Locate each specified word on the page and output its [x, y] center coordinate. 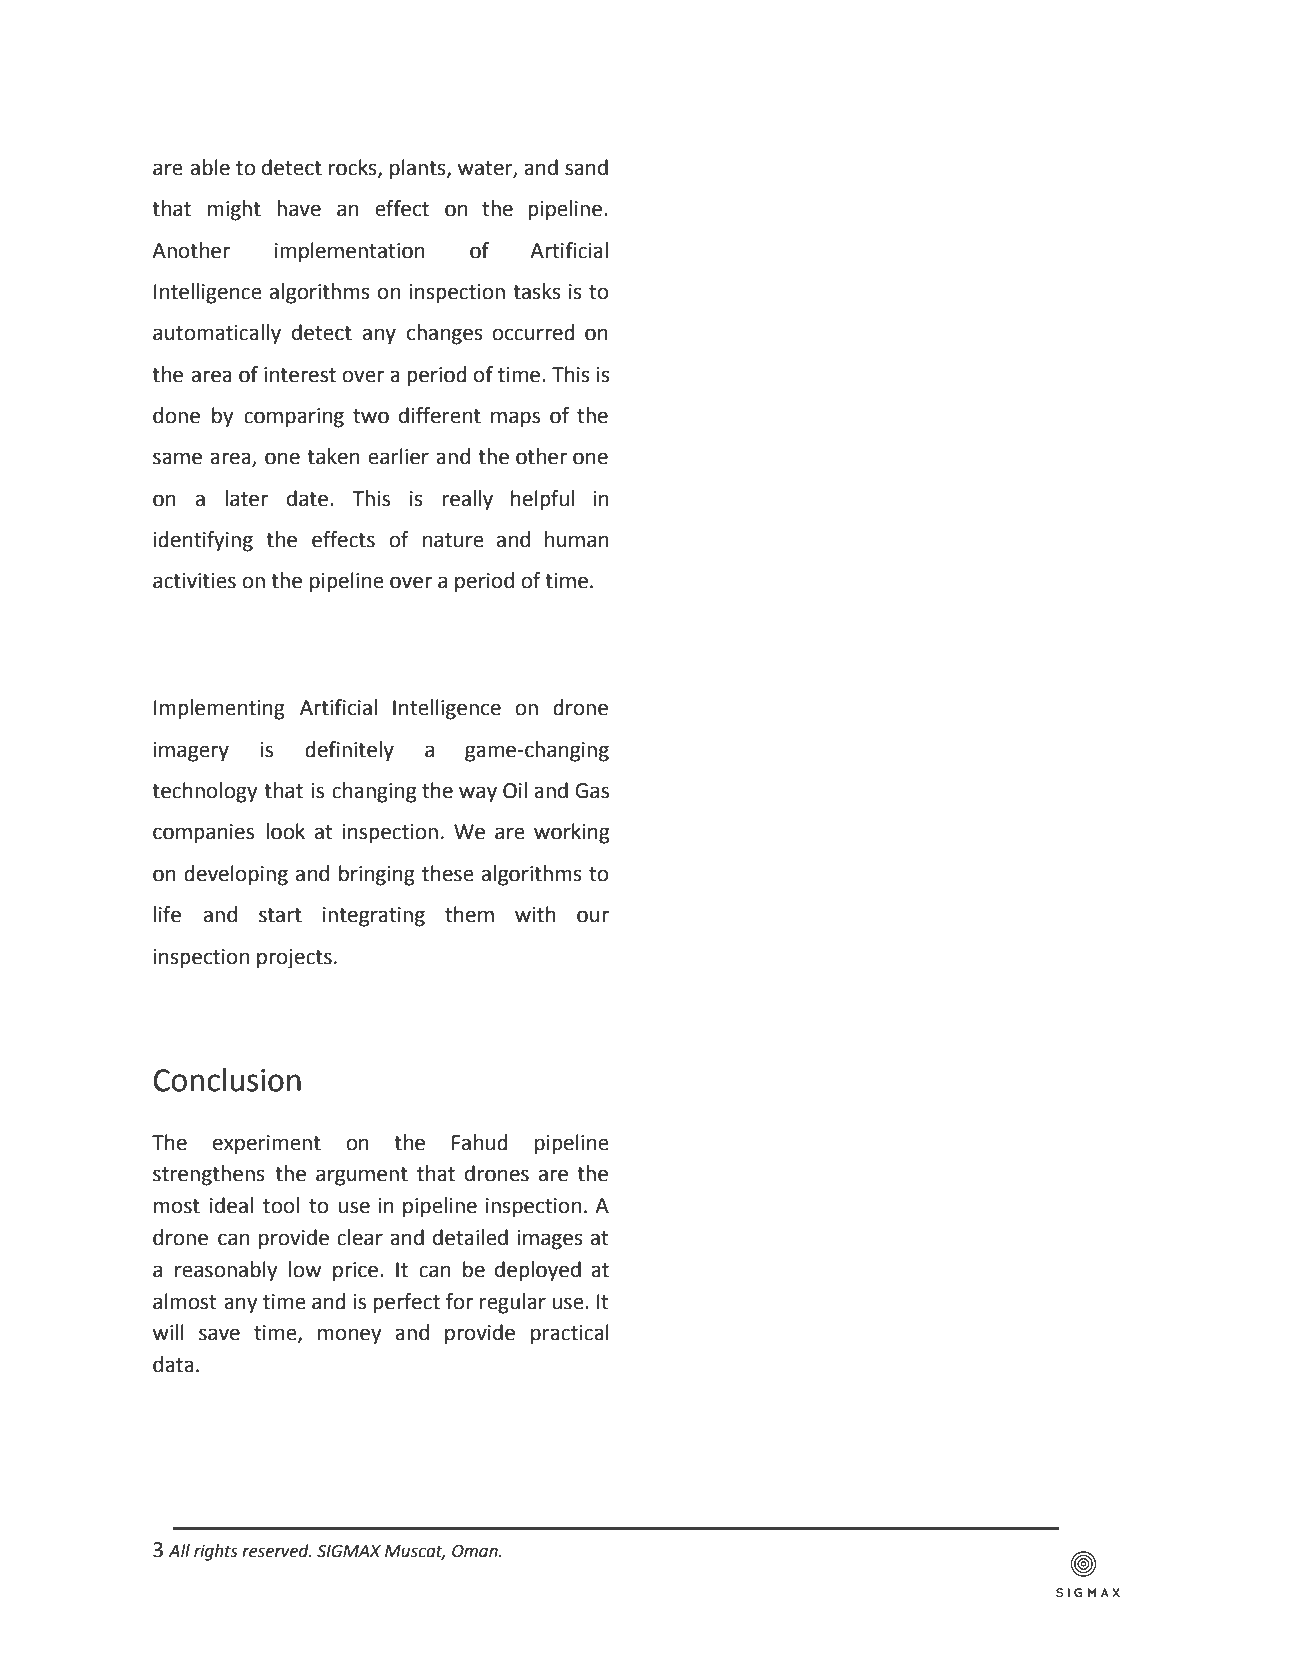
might [234, 210]
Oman [476, 1551]
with [535, 914]
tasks [537, 291]
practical [570, 1334]
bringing [377, 875]
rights [216, 1552]
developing [236, 875]
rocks [354, 168]
